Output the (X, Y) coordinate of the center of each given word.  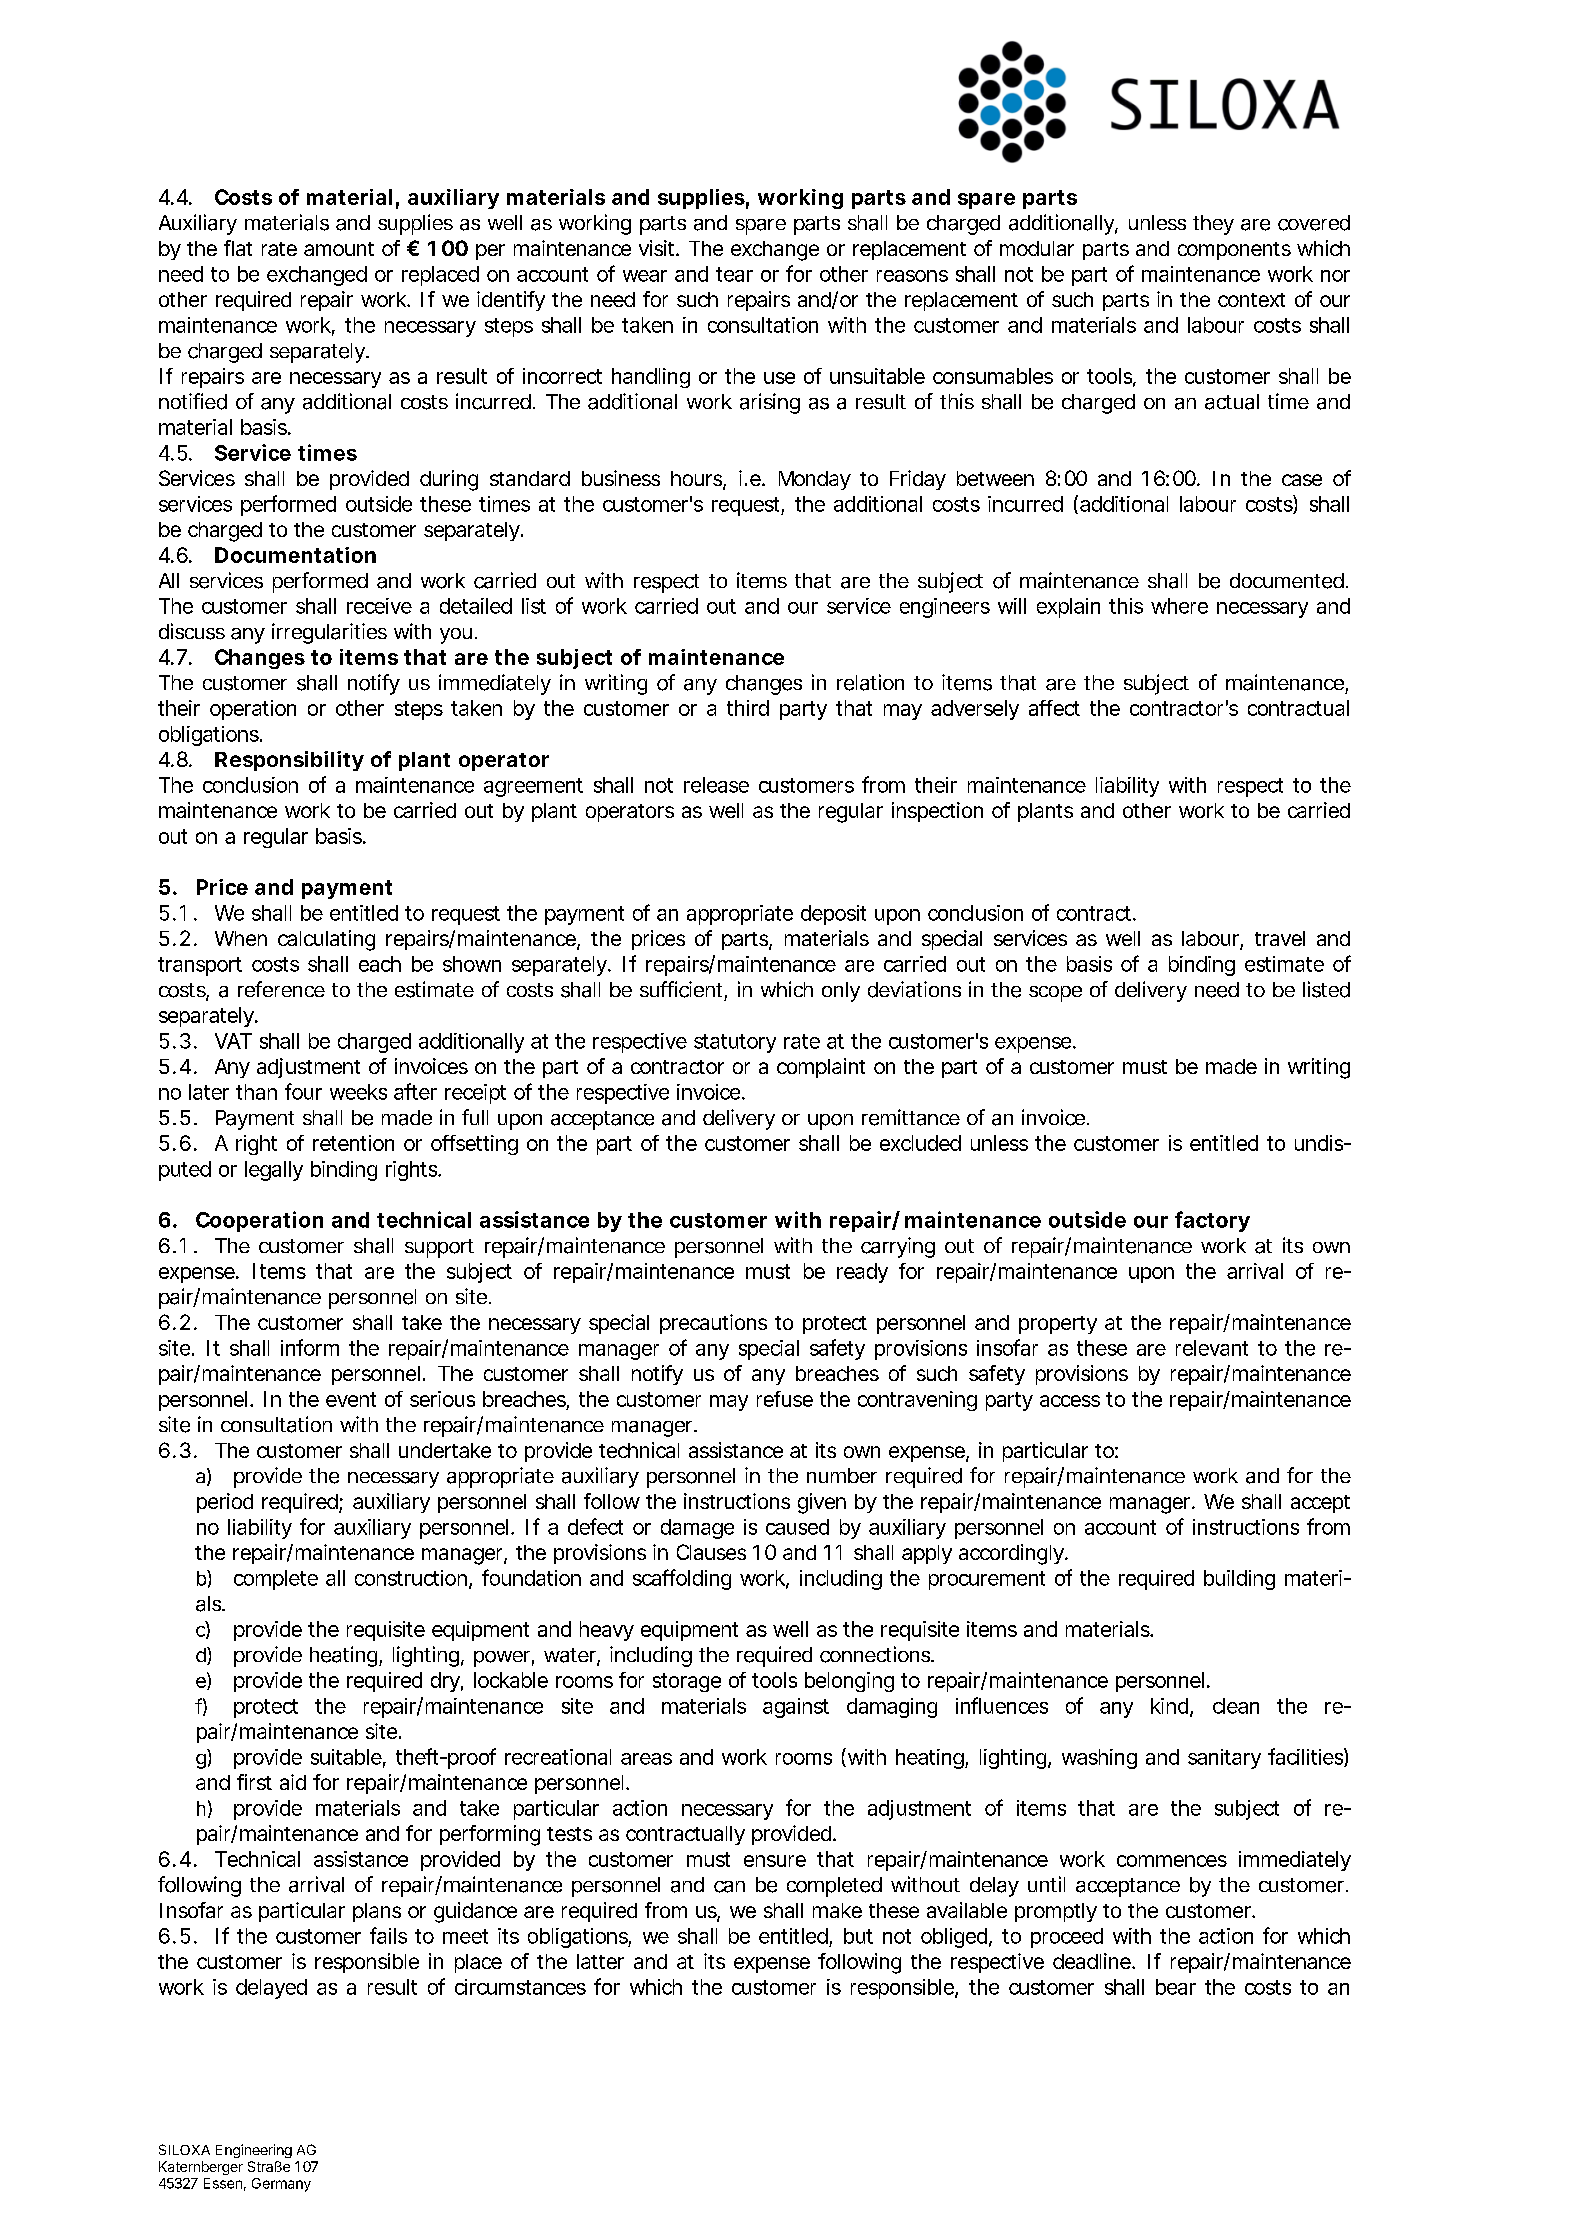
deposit (833, 915)
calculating (326, 940)
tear (734, 274)
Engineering (254, 2151)
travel (1280, 938)
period (225, 1503)
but (858, 1936)
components (1234, 251)
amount (339, 249)
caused (797, 1527)
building (1239, 1580)
